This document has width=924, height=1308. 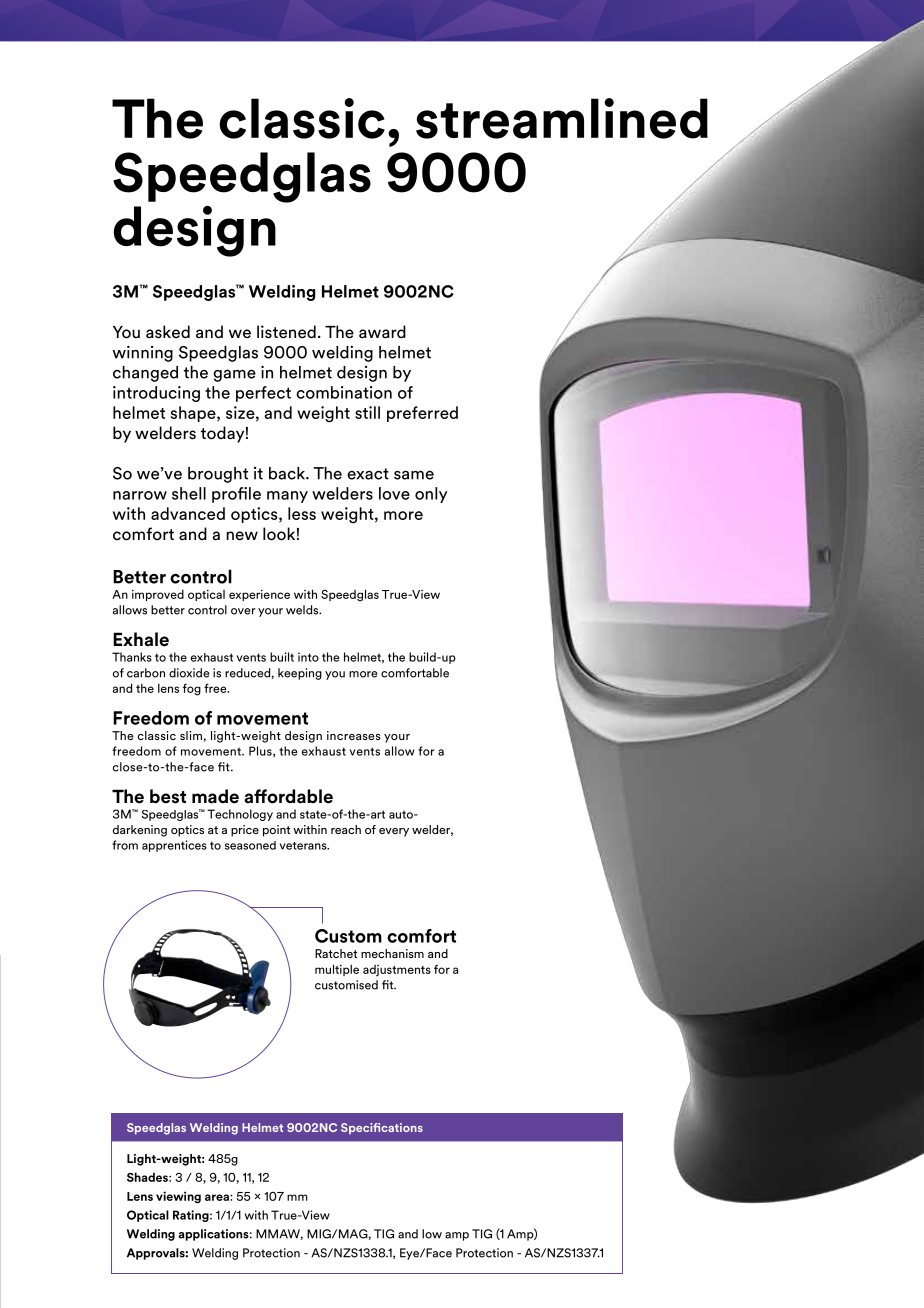 I want to click on multiple, so click(x=337, y=970).
